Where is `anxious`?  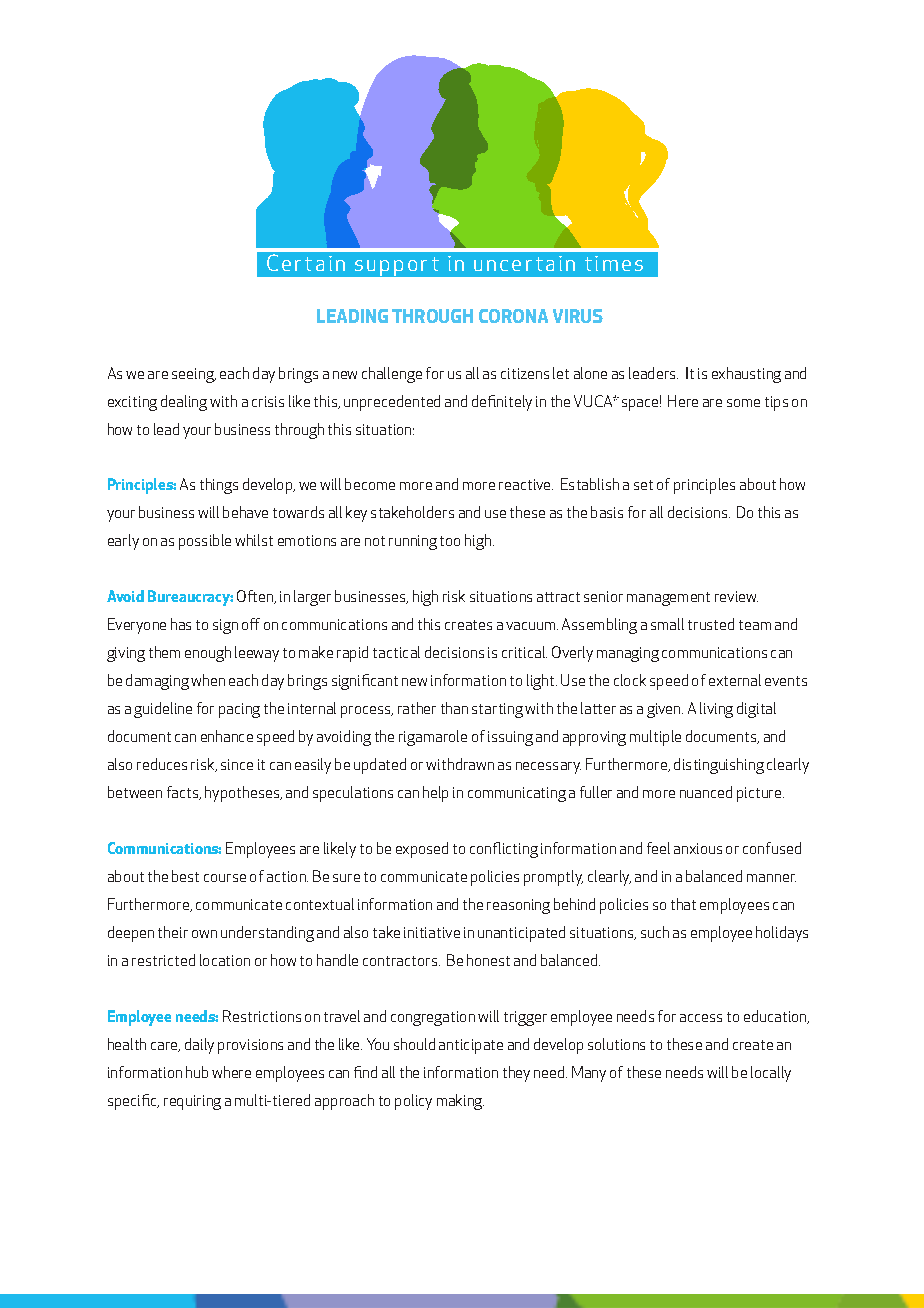 anxious is located at coordinates (698, 848).
